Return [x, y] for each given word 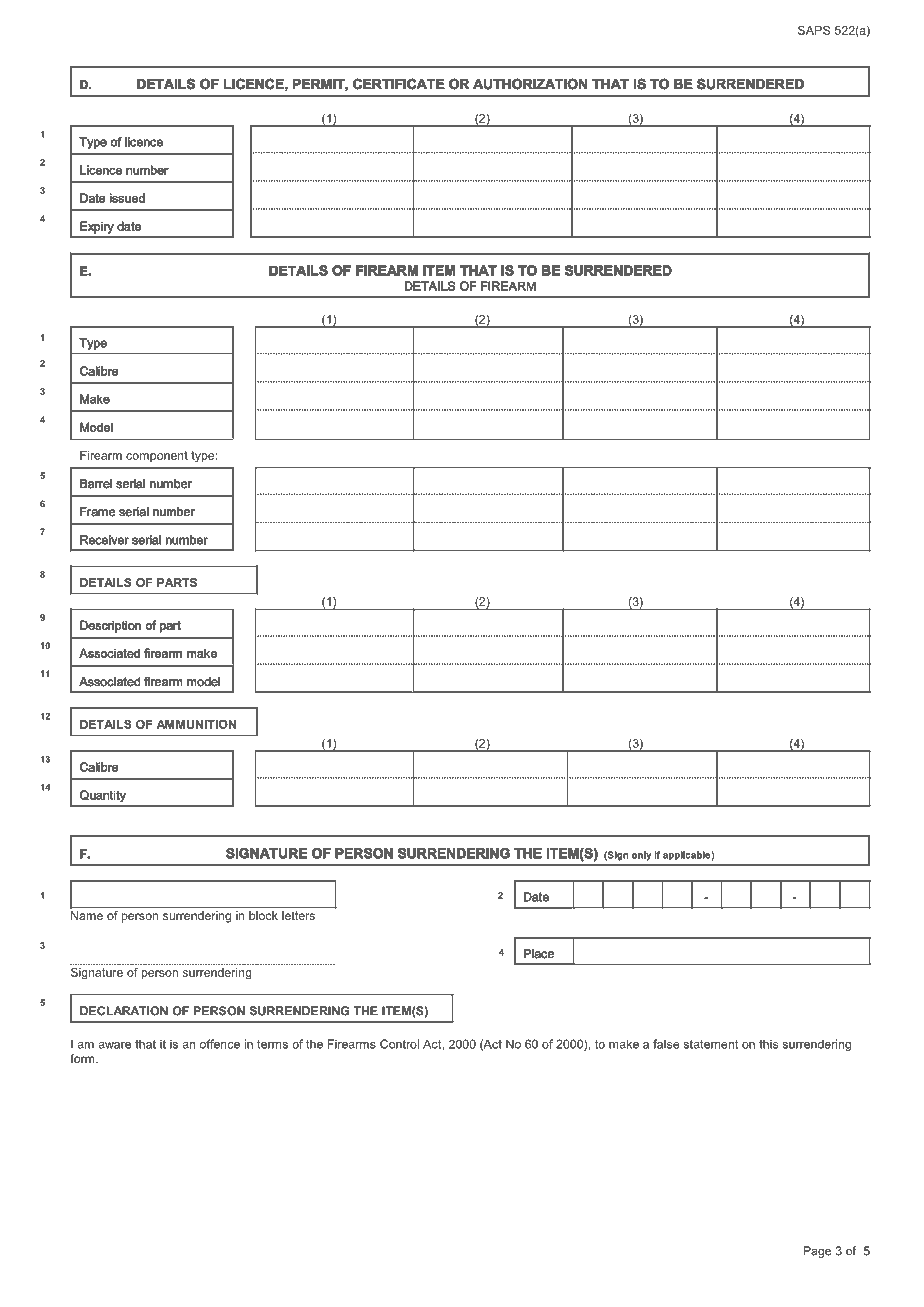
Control [399, 1044]
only [641, 856]
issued [127, 198]
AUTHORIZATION [530, 84]
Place [539, 953]
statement [711, 1044]
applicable [686, 855]
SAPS [814, 30]
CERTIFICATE [398, 84]
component [157, 456]
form [83, 1058]
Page [817, 1252]
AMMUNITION [196, 724]
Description [110, 626]
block [263, 915]
